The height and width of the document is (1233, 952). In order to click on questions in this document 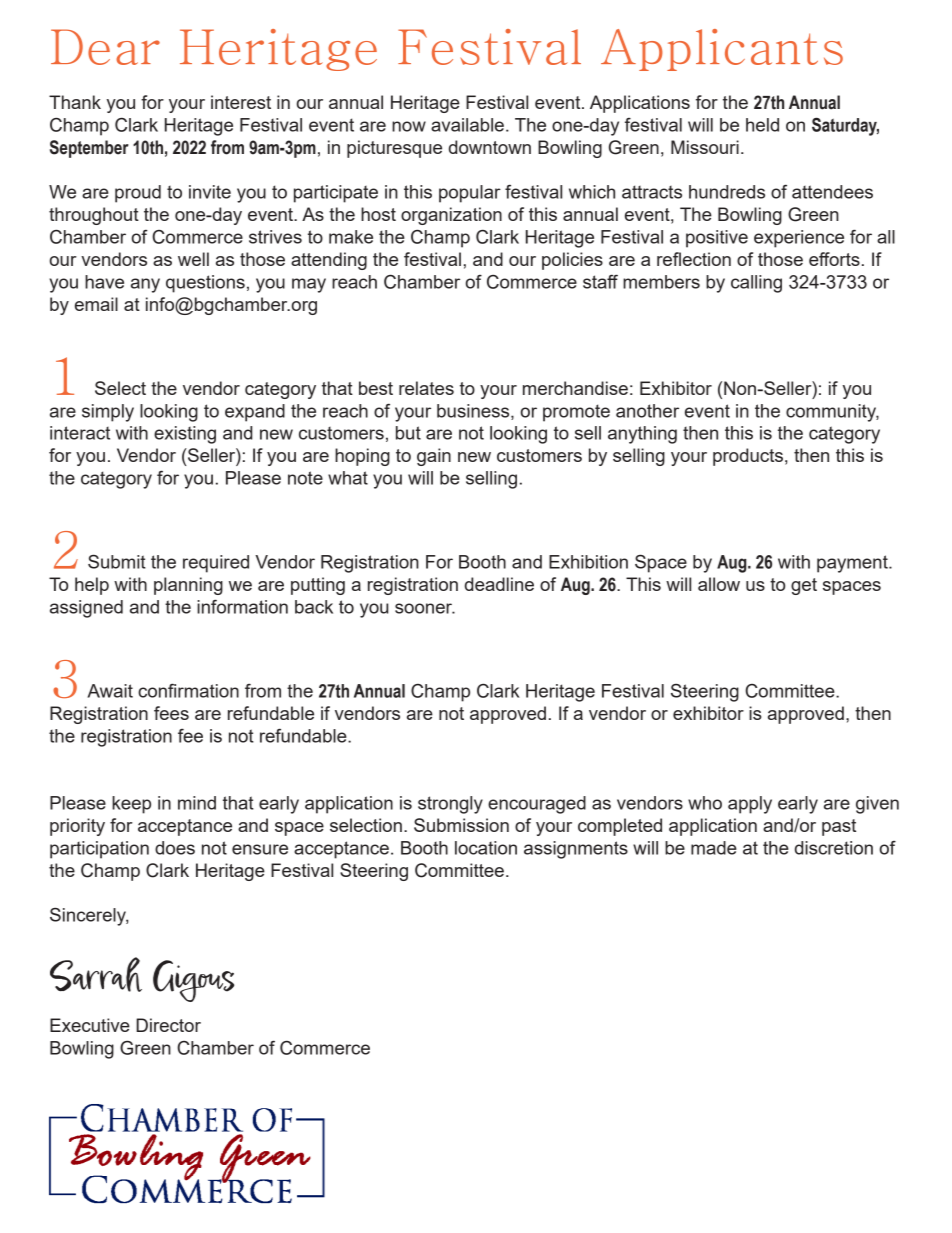, I will do `click(205, 284)`.
